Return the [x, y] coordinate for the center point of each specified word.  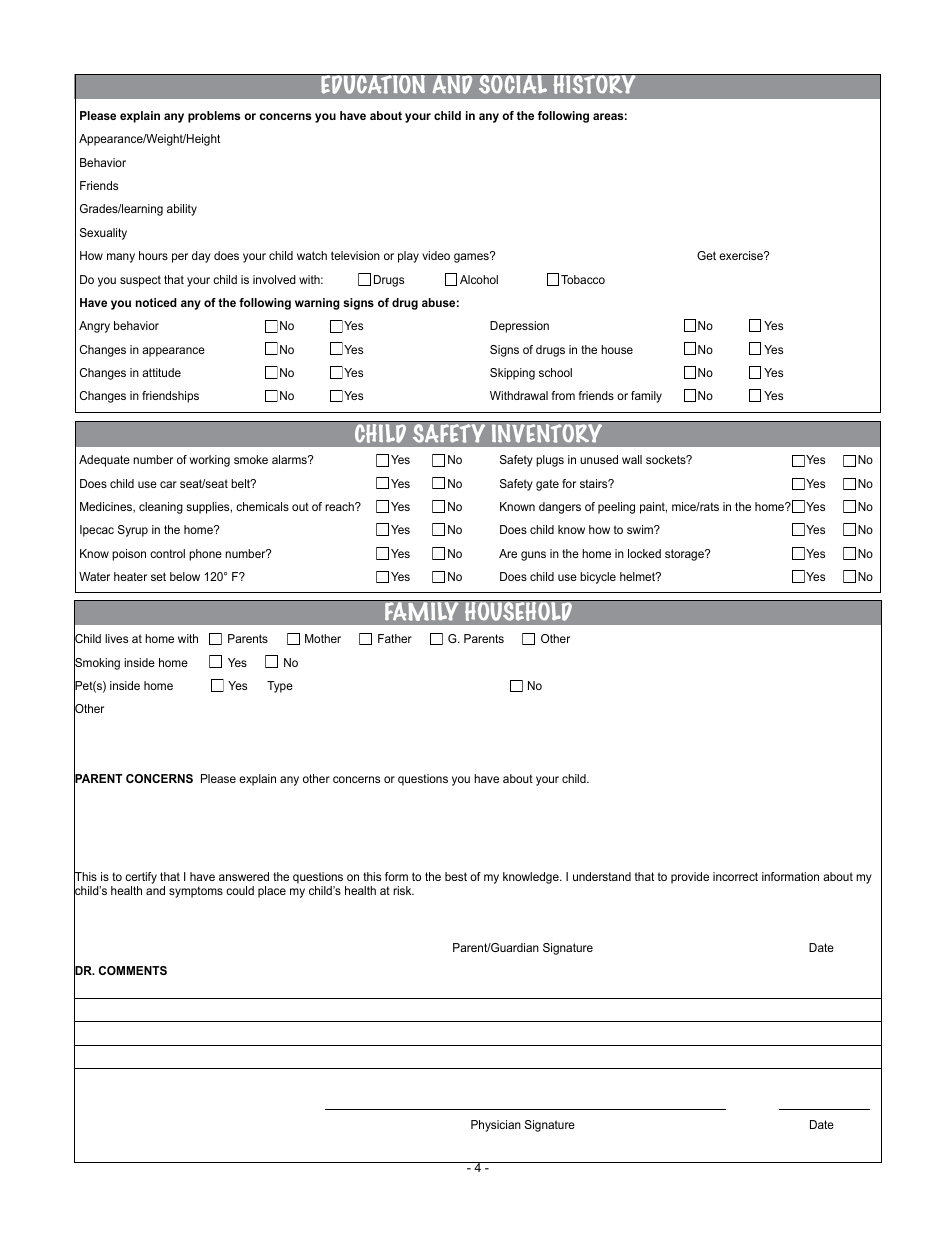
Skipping [512, 374]
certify [141, 879]
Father [395, 638]
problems [214, 117]
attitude [161, 372]
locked [644, 553]
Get [706, 255]
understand [602, 876]
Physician [496, 1126]
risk [403, 890]
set [158, 576]
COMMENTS [133, 970]
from [563, 395]
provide [690, 878]
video [436, 255]
